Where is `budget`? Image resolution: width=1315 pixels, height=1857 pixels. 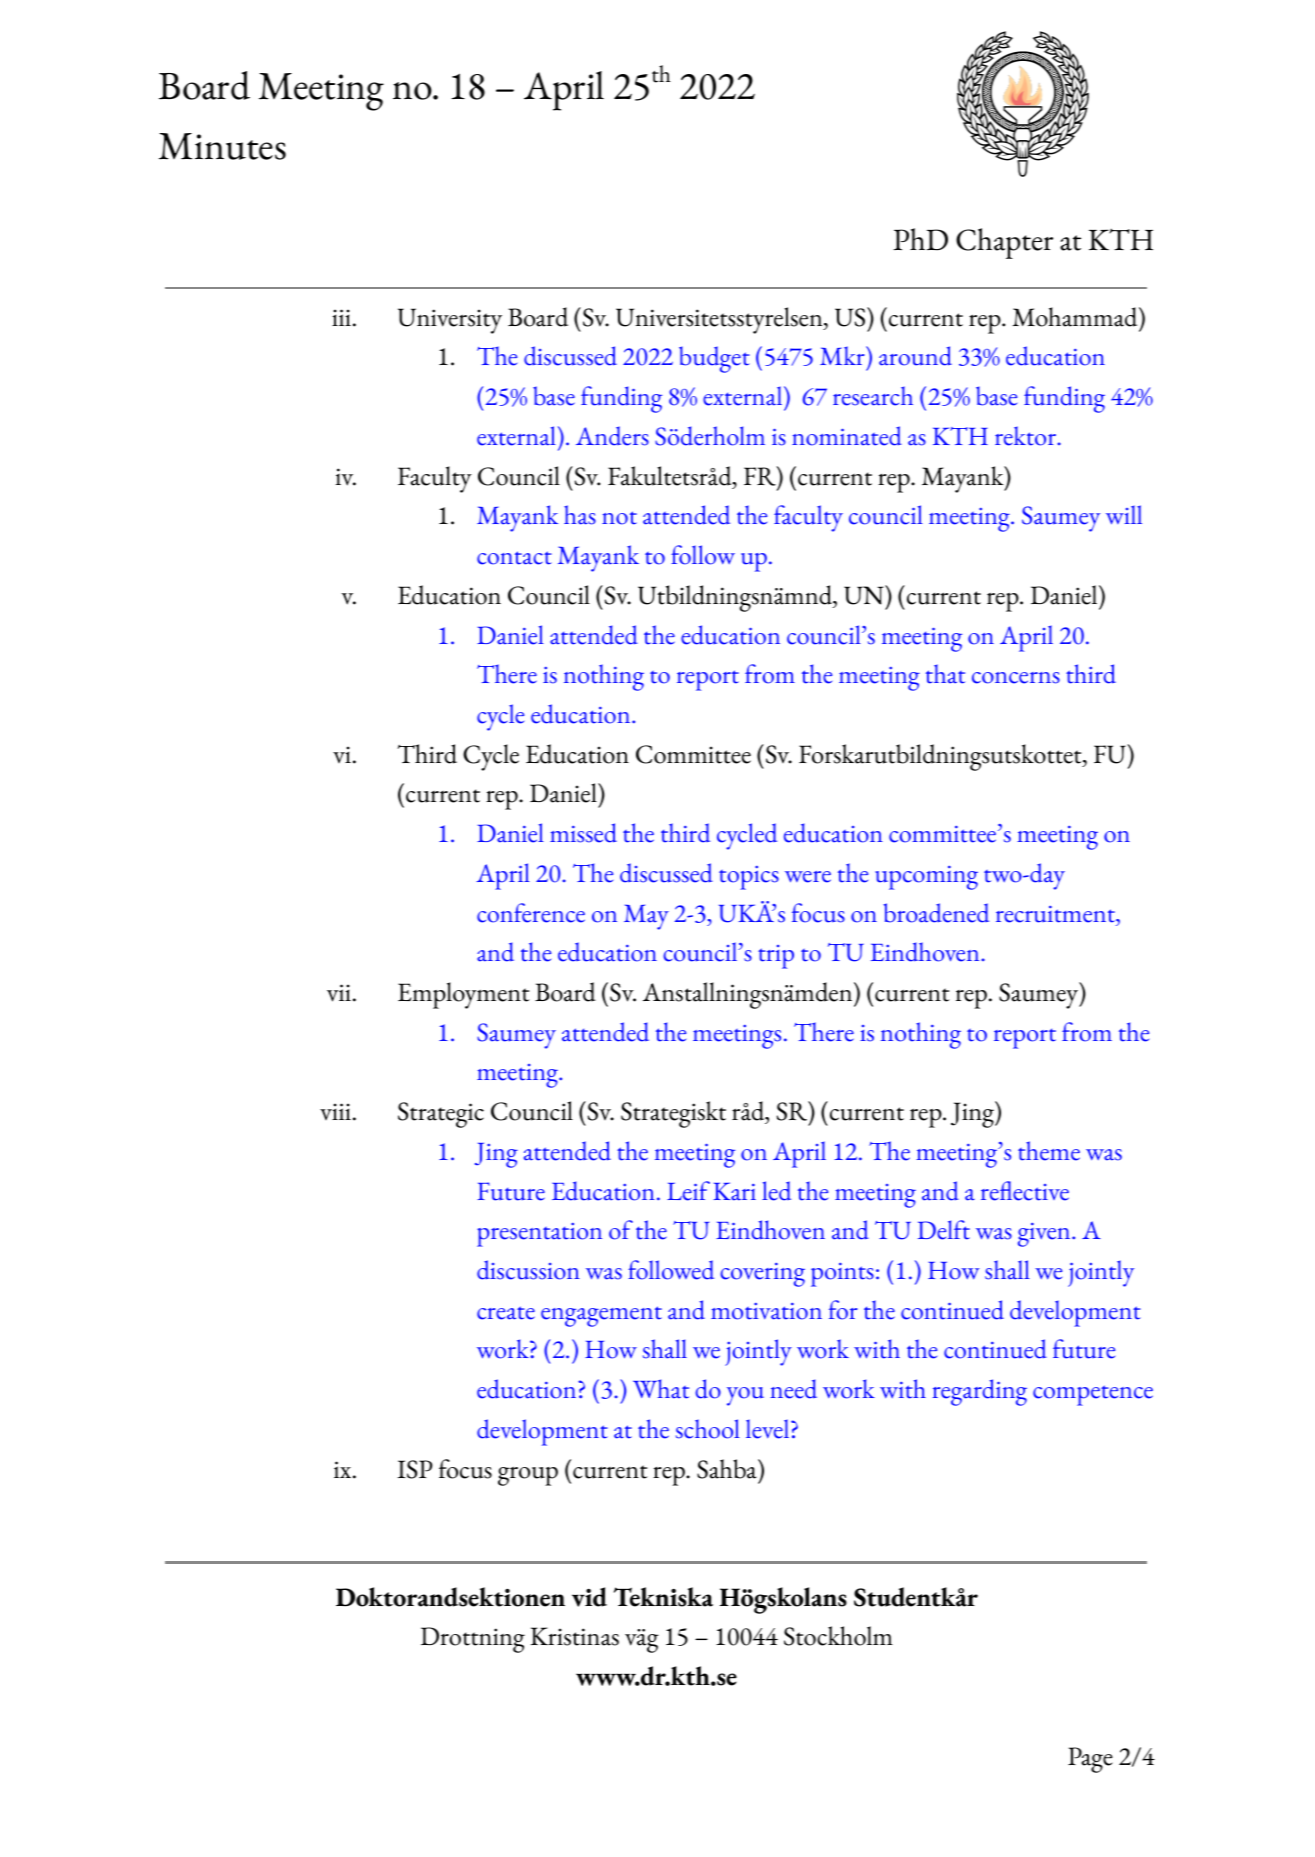
budget is located at coordinates (714, 359).
